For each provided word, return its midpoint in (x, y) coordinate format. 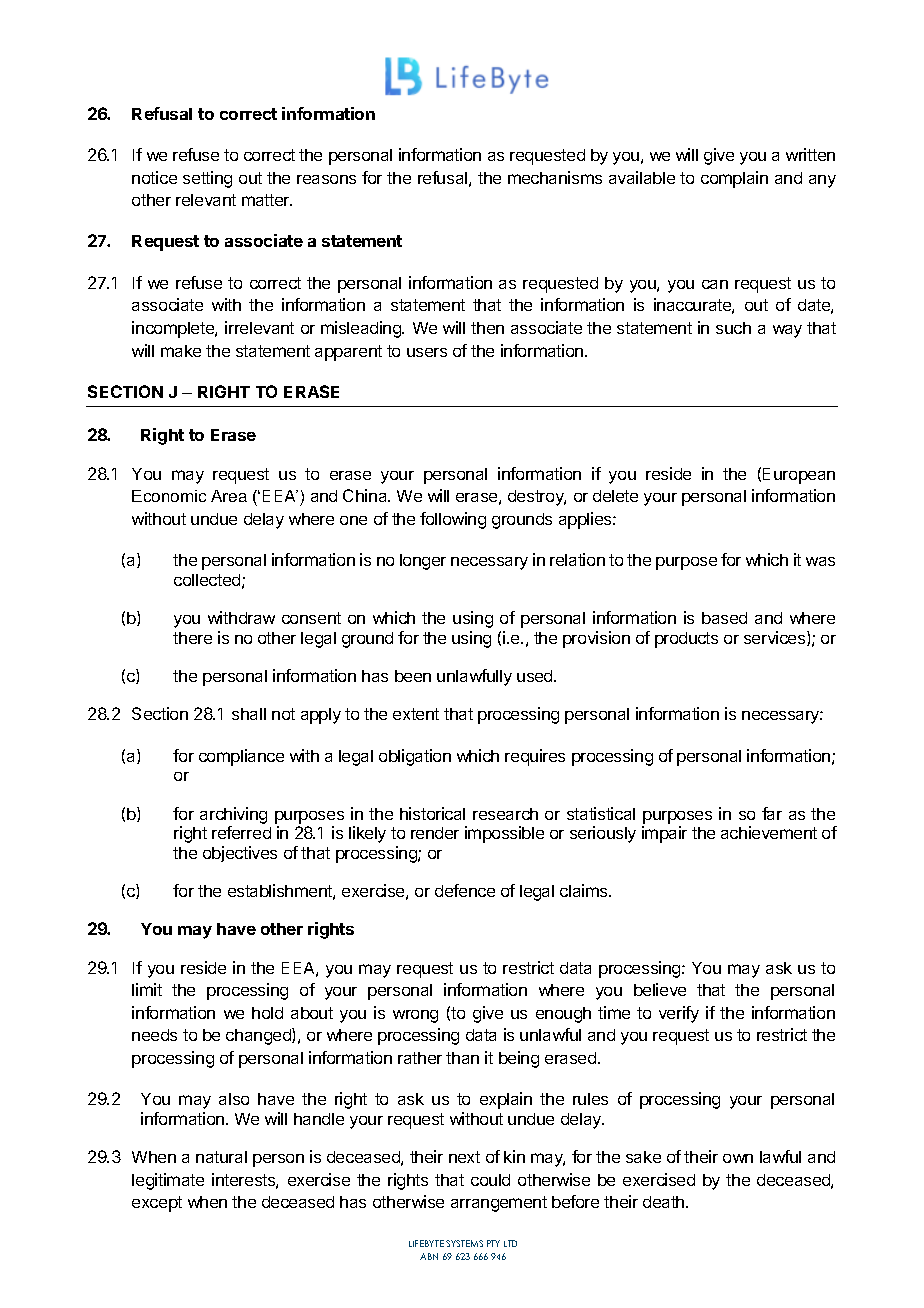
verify (679, 1014)
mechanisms (555, 177)
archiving (233, 815)
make (181, 351)
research (505, 814)
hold (267, 1013)
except (157, 1204)
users (427, 352)
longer (423, 562)
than (462, 1058)
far (772, 813)
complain (734, 179)
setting (207, 179)
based (724, 618)
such (733, 328)
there (192, 638)
